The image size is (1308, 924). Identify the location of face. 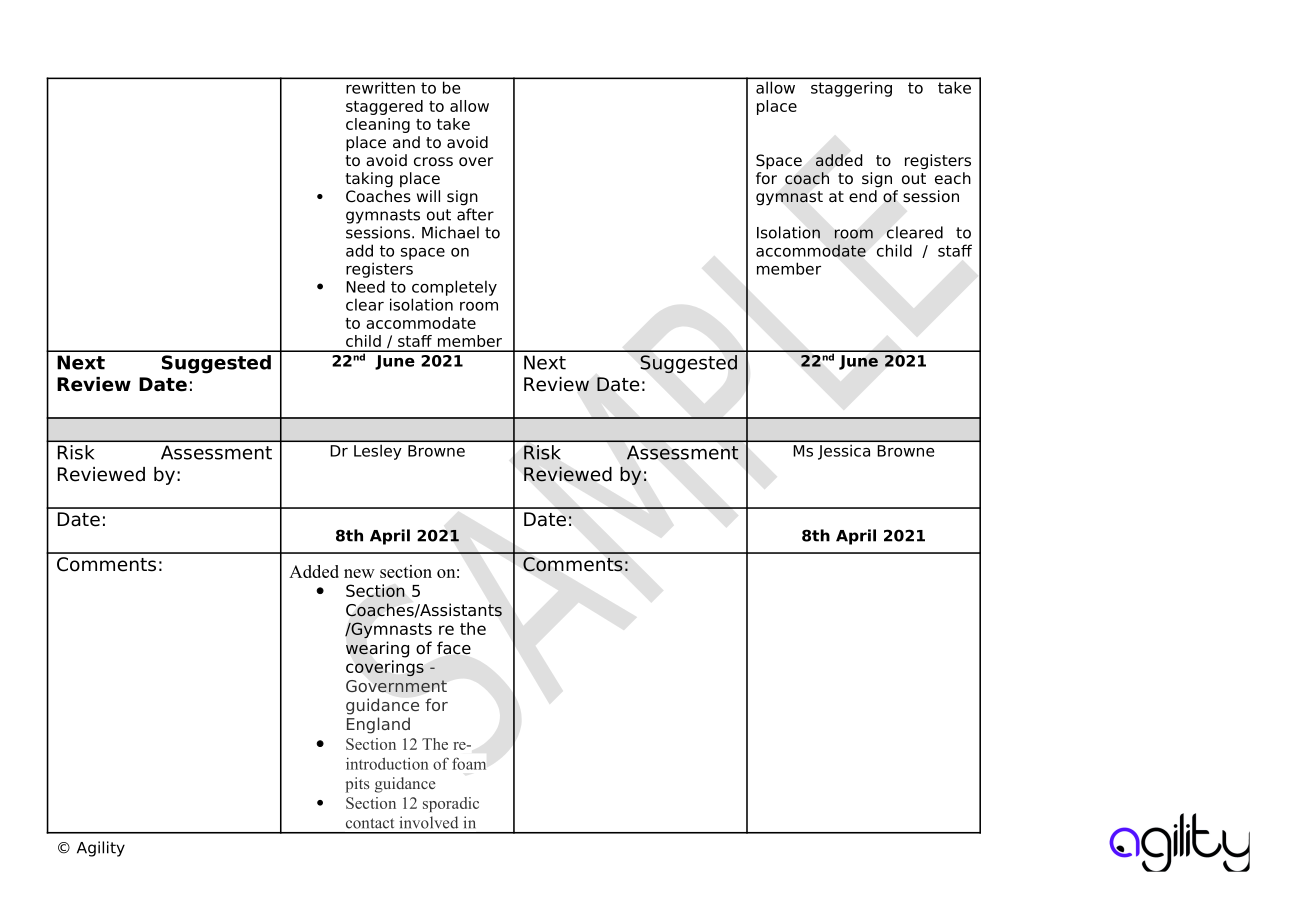
(454, 648).
